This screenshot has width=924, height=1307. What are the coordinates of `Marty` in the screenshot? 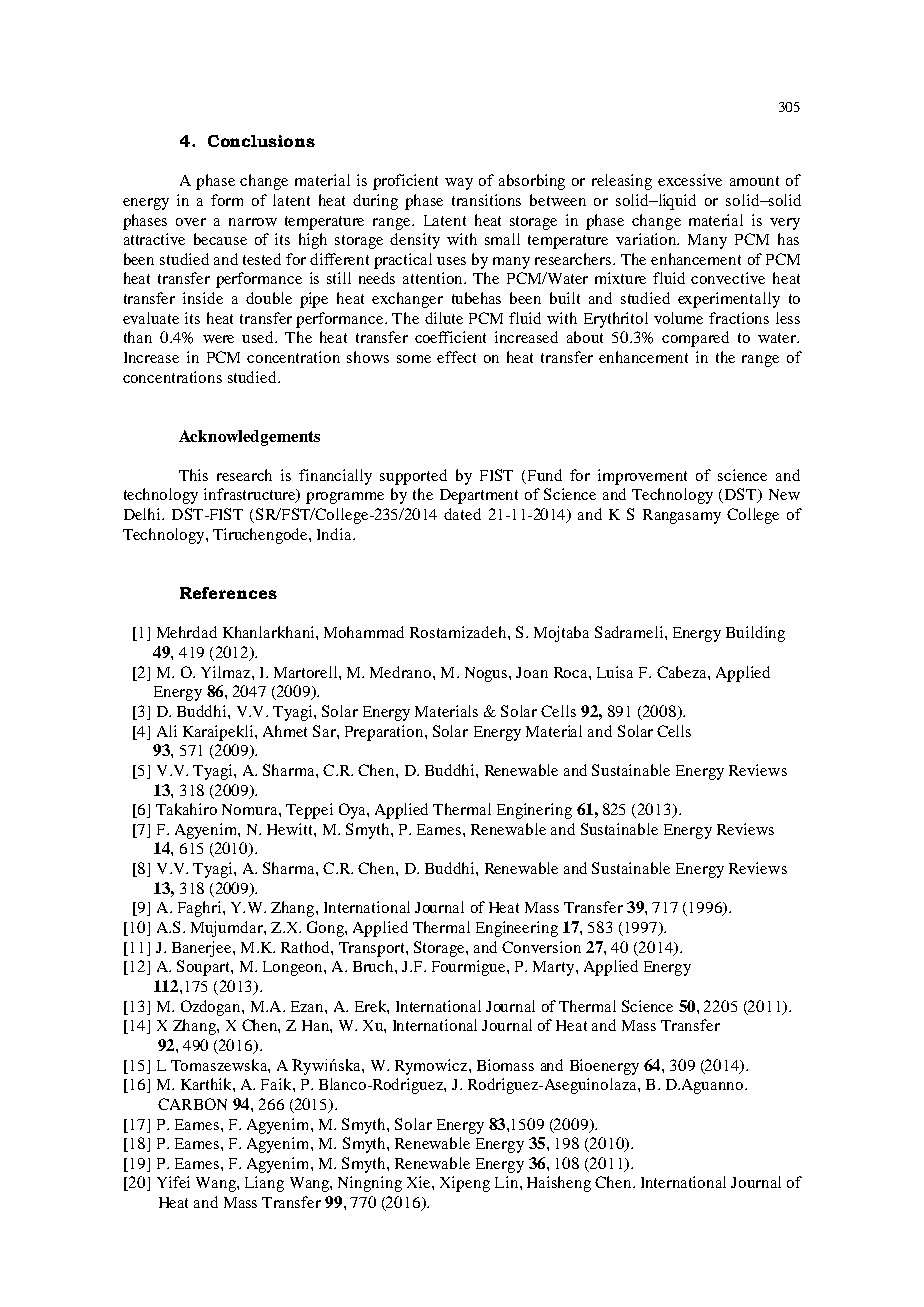 It's located at (555, 968).
